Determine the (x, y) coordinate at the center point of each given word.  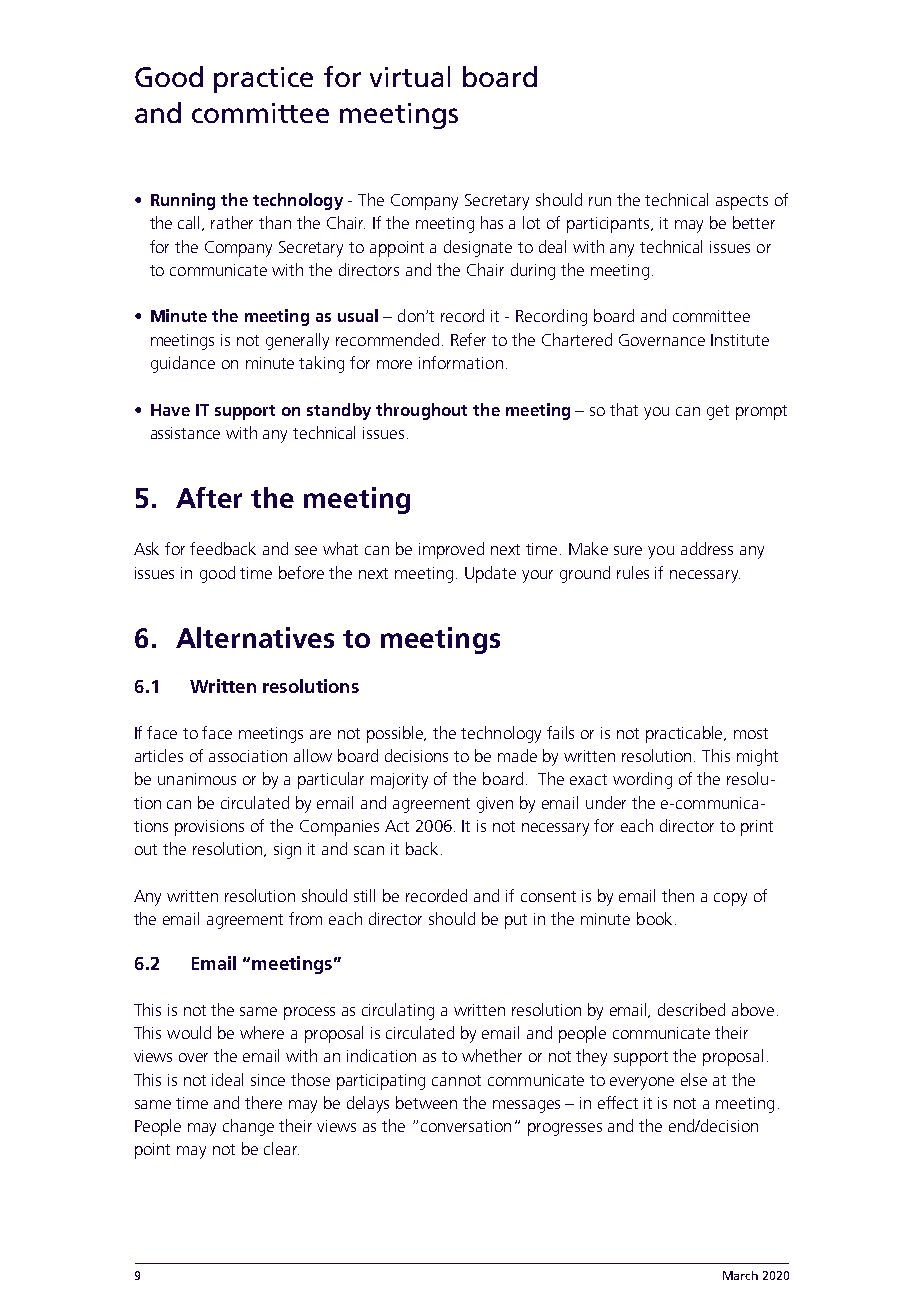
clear (281, 1148)
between (426, 1102)
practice (263, 80)
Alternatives (255, 637)
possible (396, 734)
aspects (742, 202)
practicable (686, 734)
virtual (410, 76)
